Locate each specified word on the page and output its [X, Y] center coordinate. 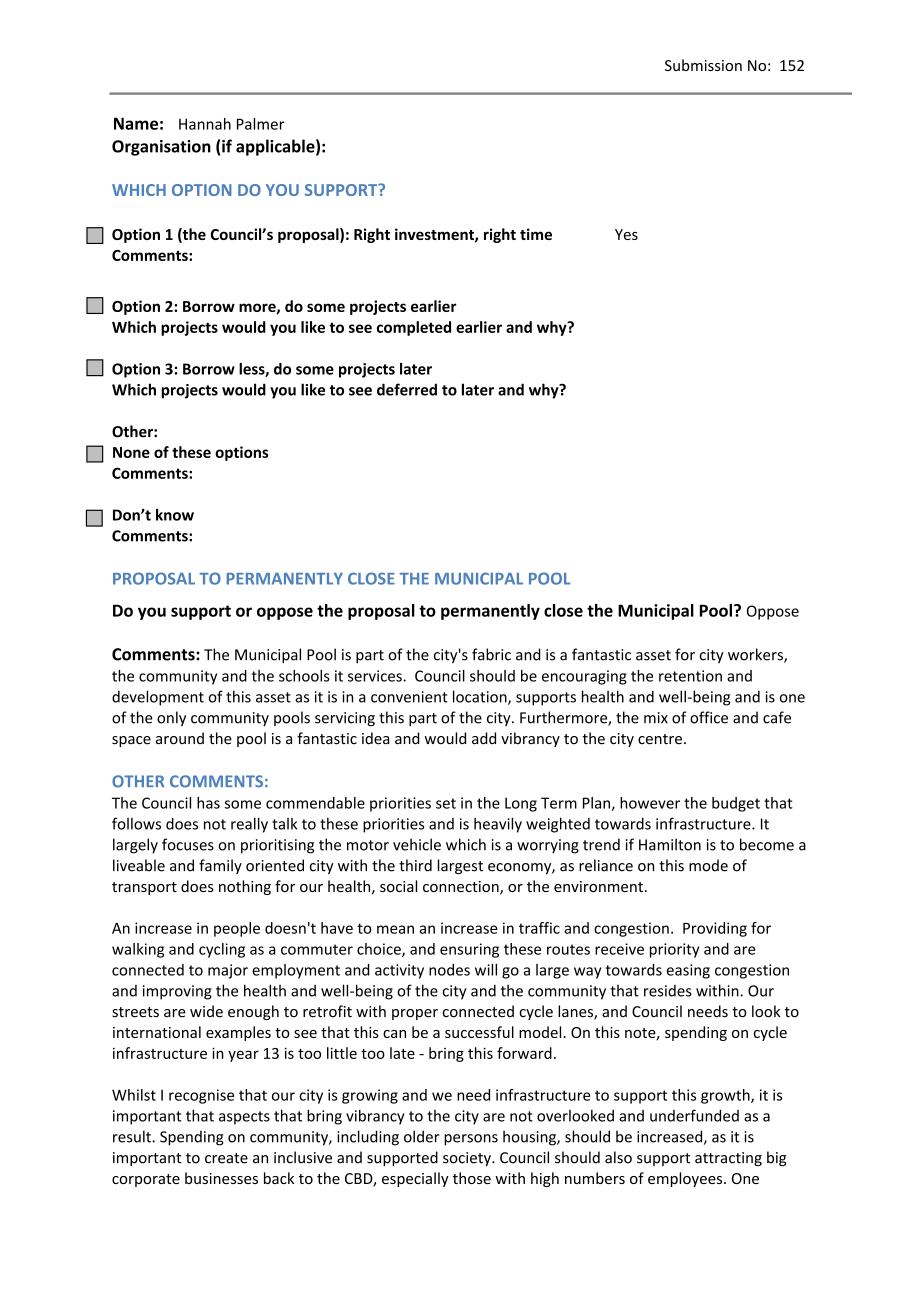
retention [690, 676]
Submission [703, 65]
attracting [728, 1159]
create [226, 1158]
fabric [491, 654]
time [536, 234]
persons [471, 1140]
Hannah [205, 124]
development [158, 698]
